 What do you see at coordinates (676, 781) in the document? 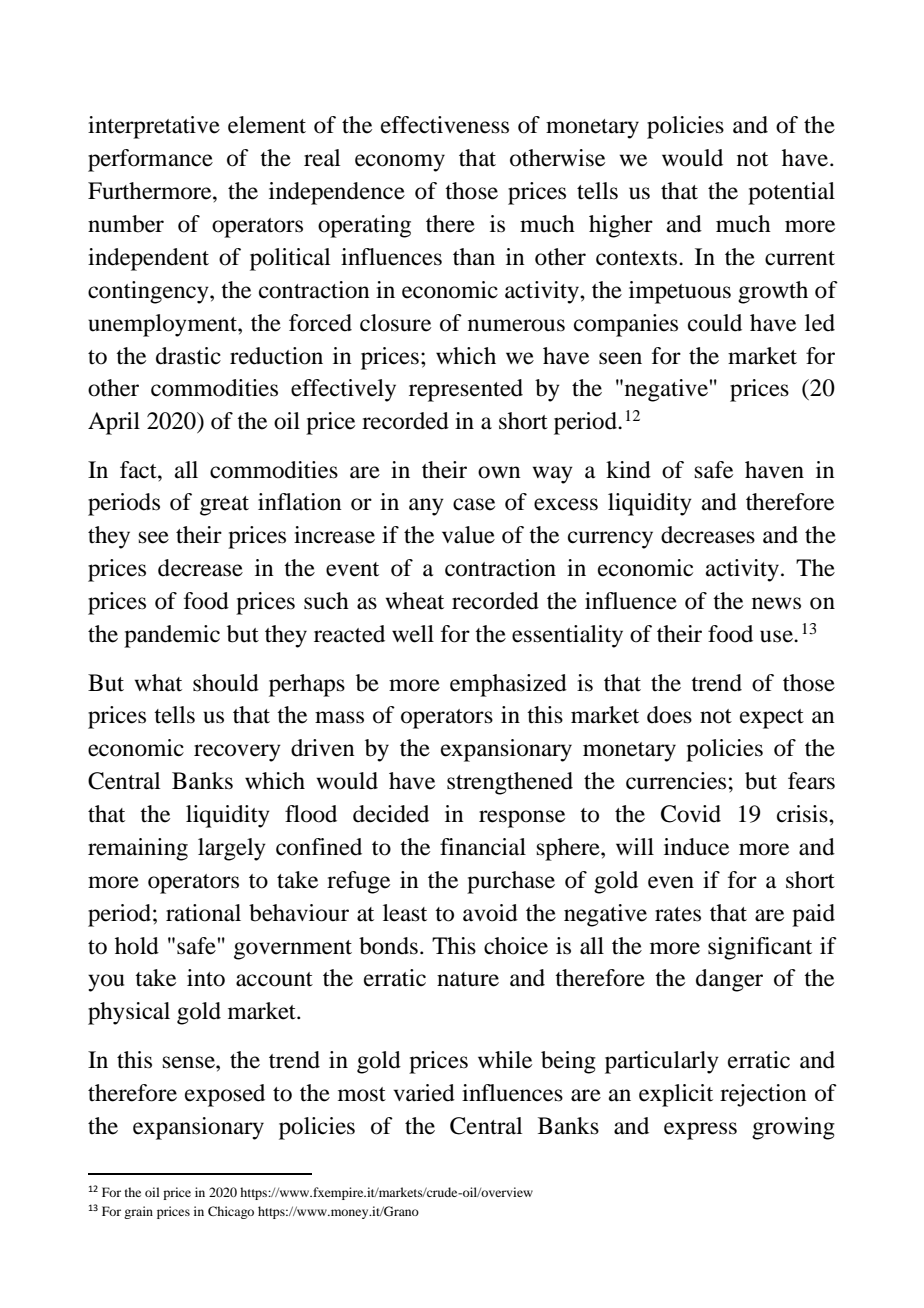
I see `currencies` at bounding box center [676, 781].
